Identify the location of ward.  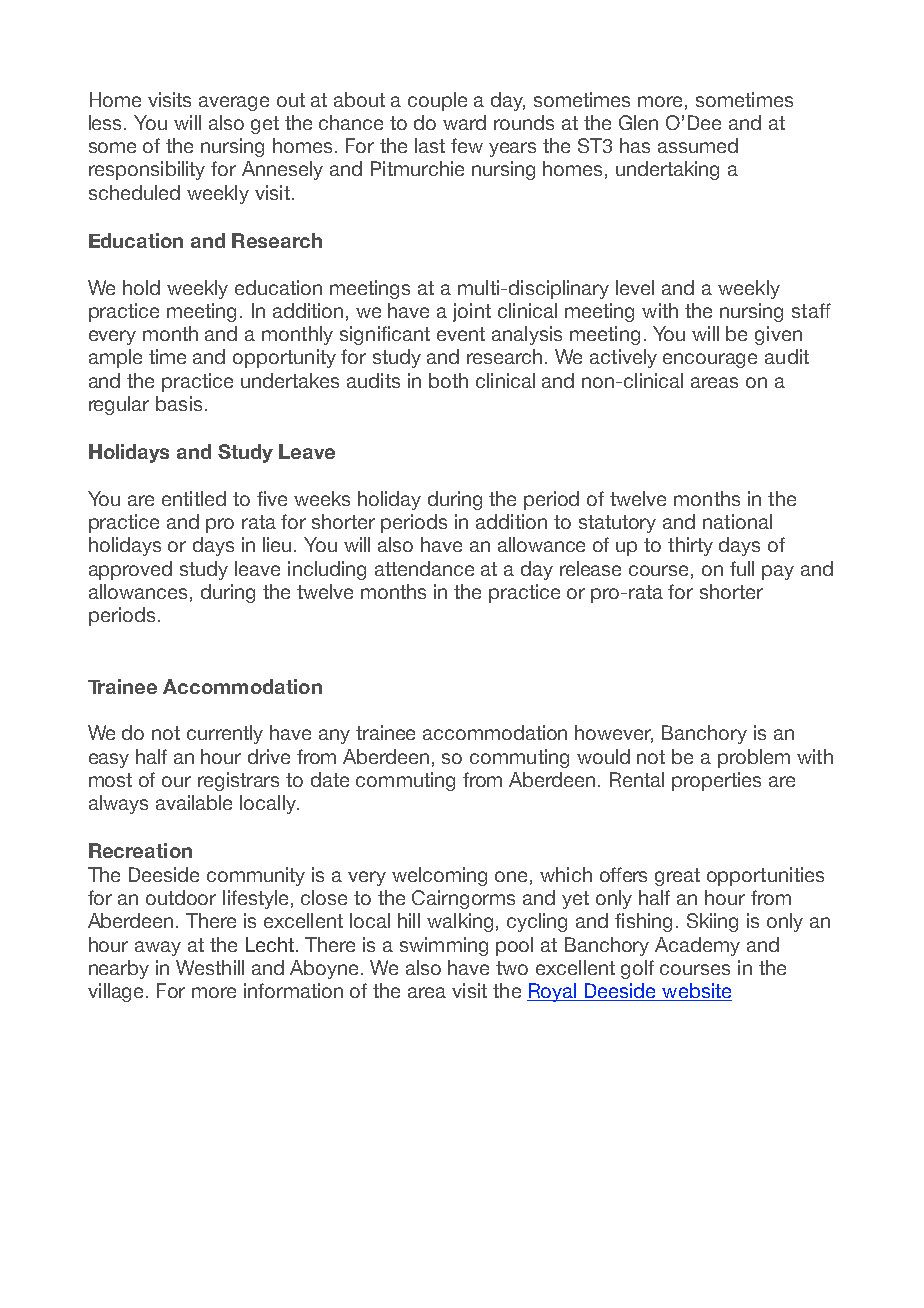
(464, 122).
